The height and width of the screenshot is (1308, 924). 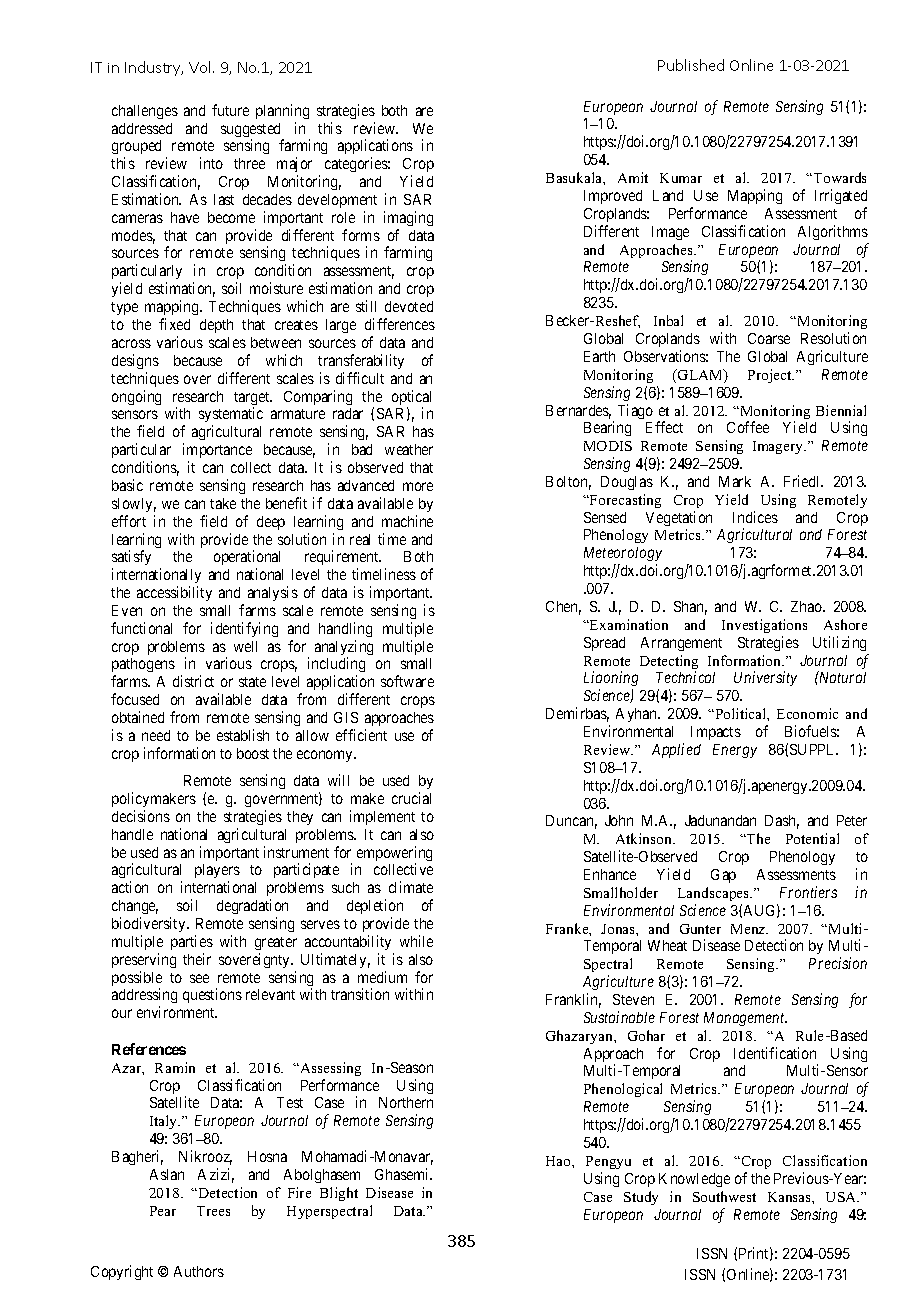 What do you see at coordinates (769, 338) in the screenshot?
I see `Coarse` at bounding box center [769, 338].
